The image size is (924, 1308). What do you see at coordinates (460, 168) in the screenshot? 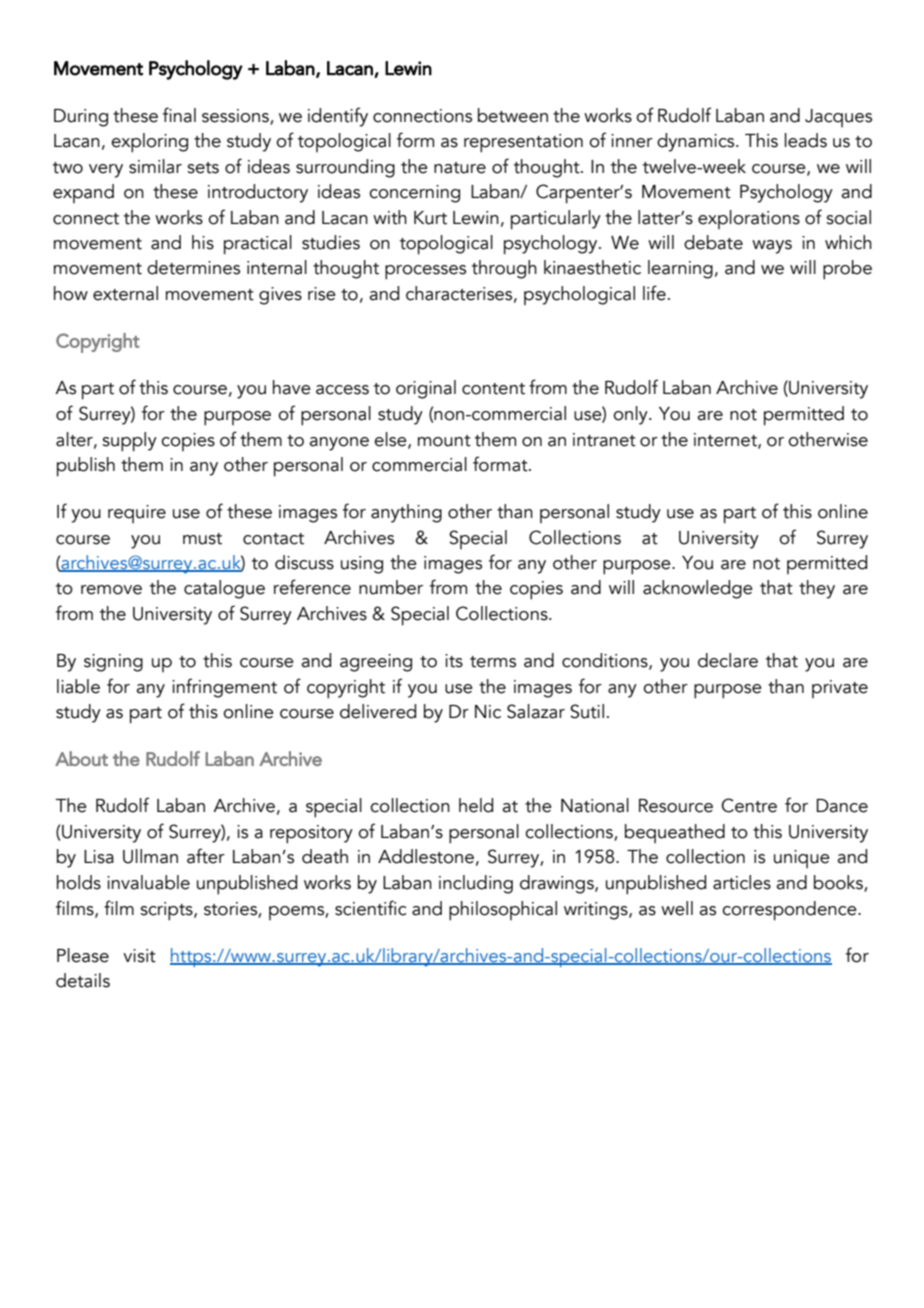
I see `nature` at bounding box center [460, 168].
